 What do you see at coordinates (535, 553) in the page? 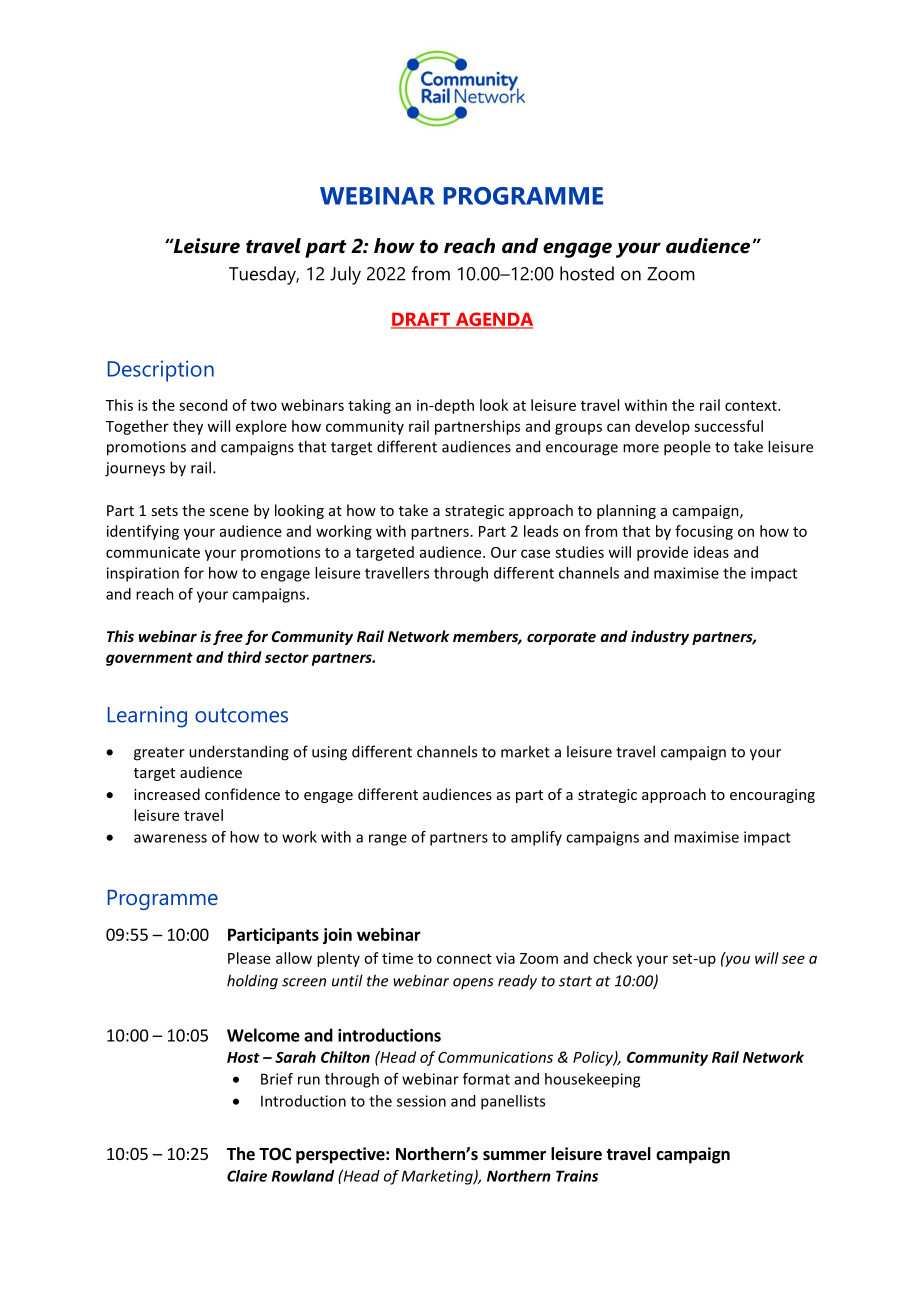
I see `case` at bounding box center [535, 553].
